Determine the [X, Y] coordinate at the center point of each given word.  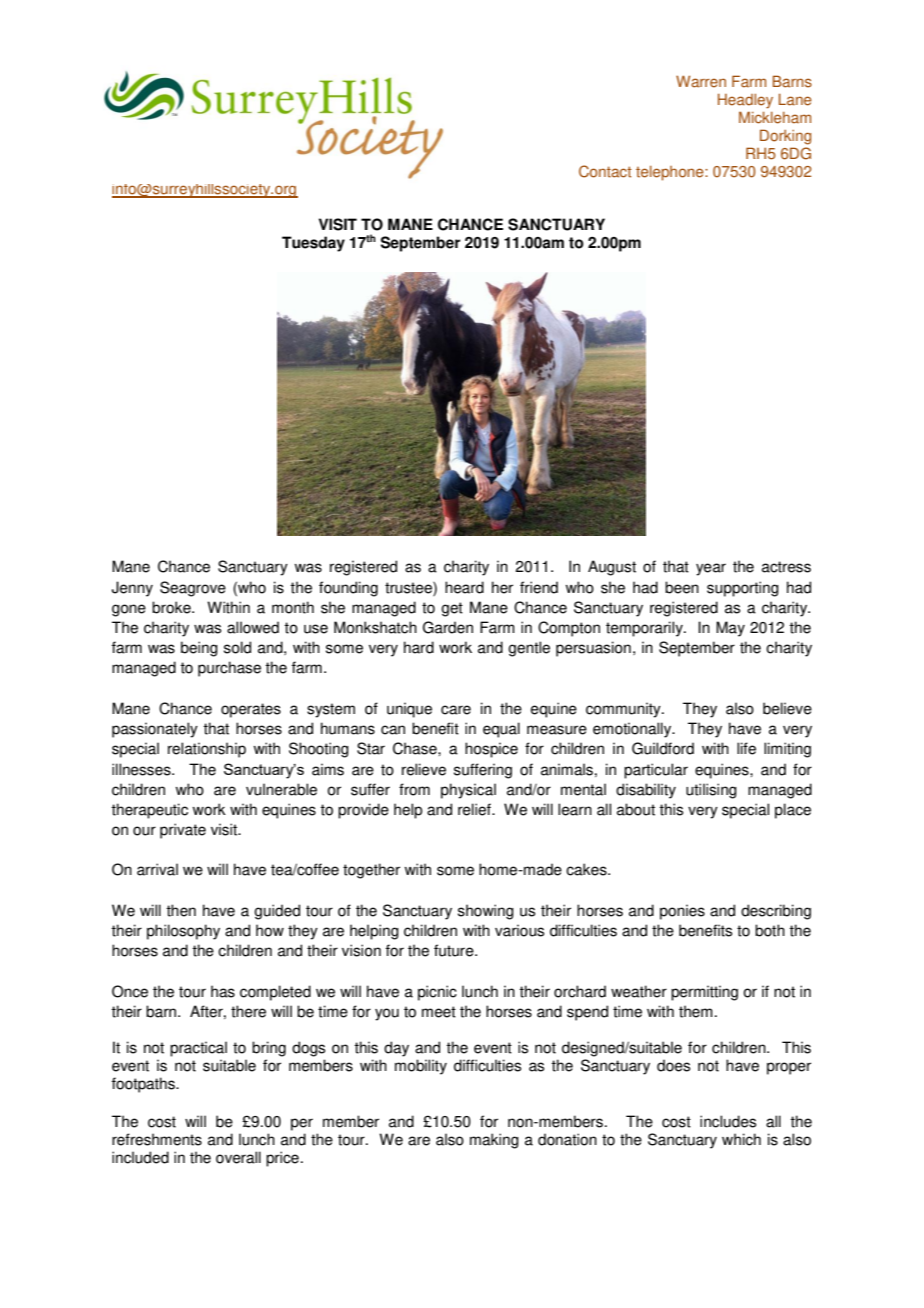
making [494, 1141]
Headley [745, 101]
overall [238, 1157]
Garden [448, 627]
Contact [605, 171]
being [199, 649]
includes [728, 1121]
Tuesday [313, 244]
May [730, 629]
